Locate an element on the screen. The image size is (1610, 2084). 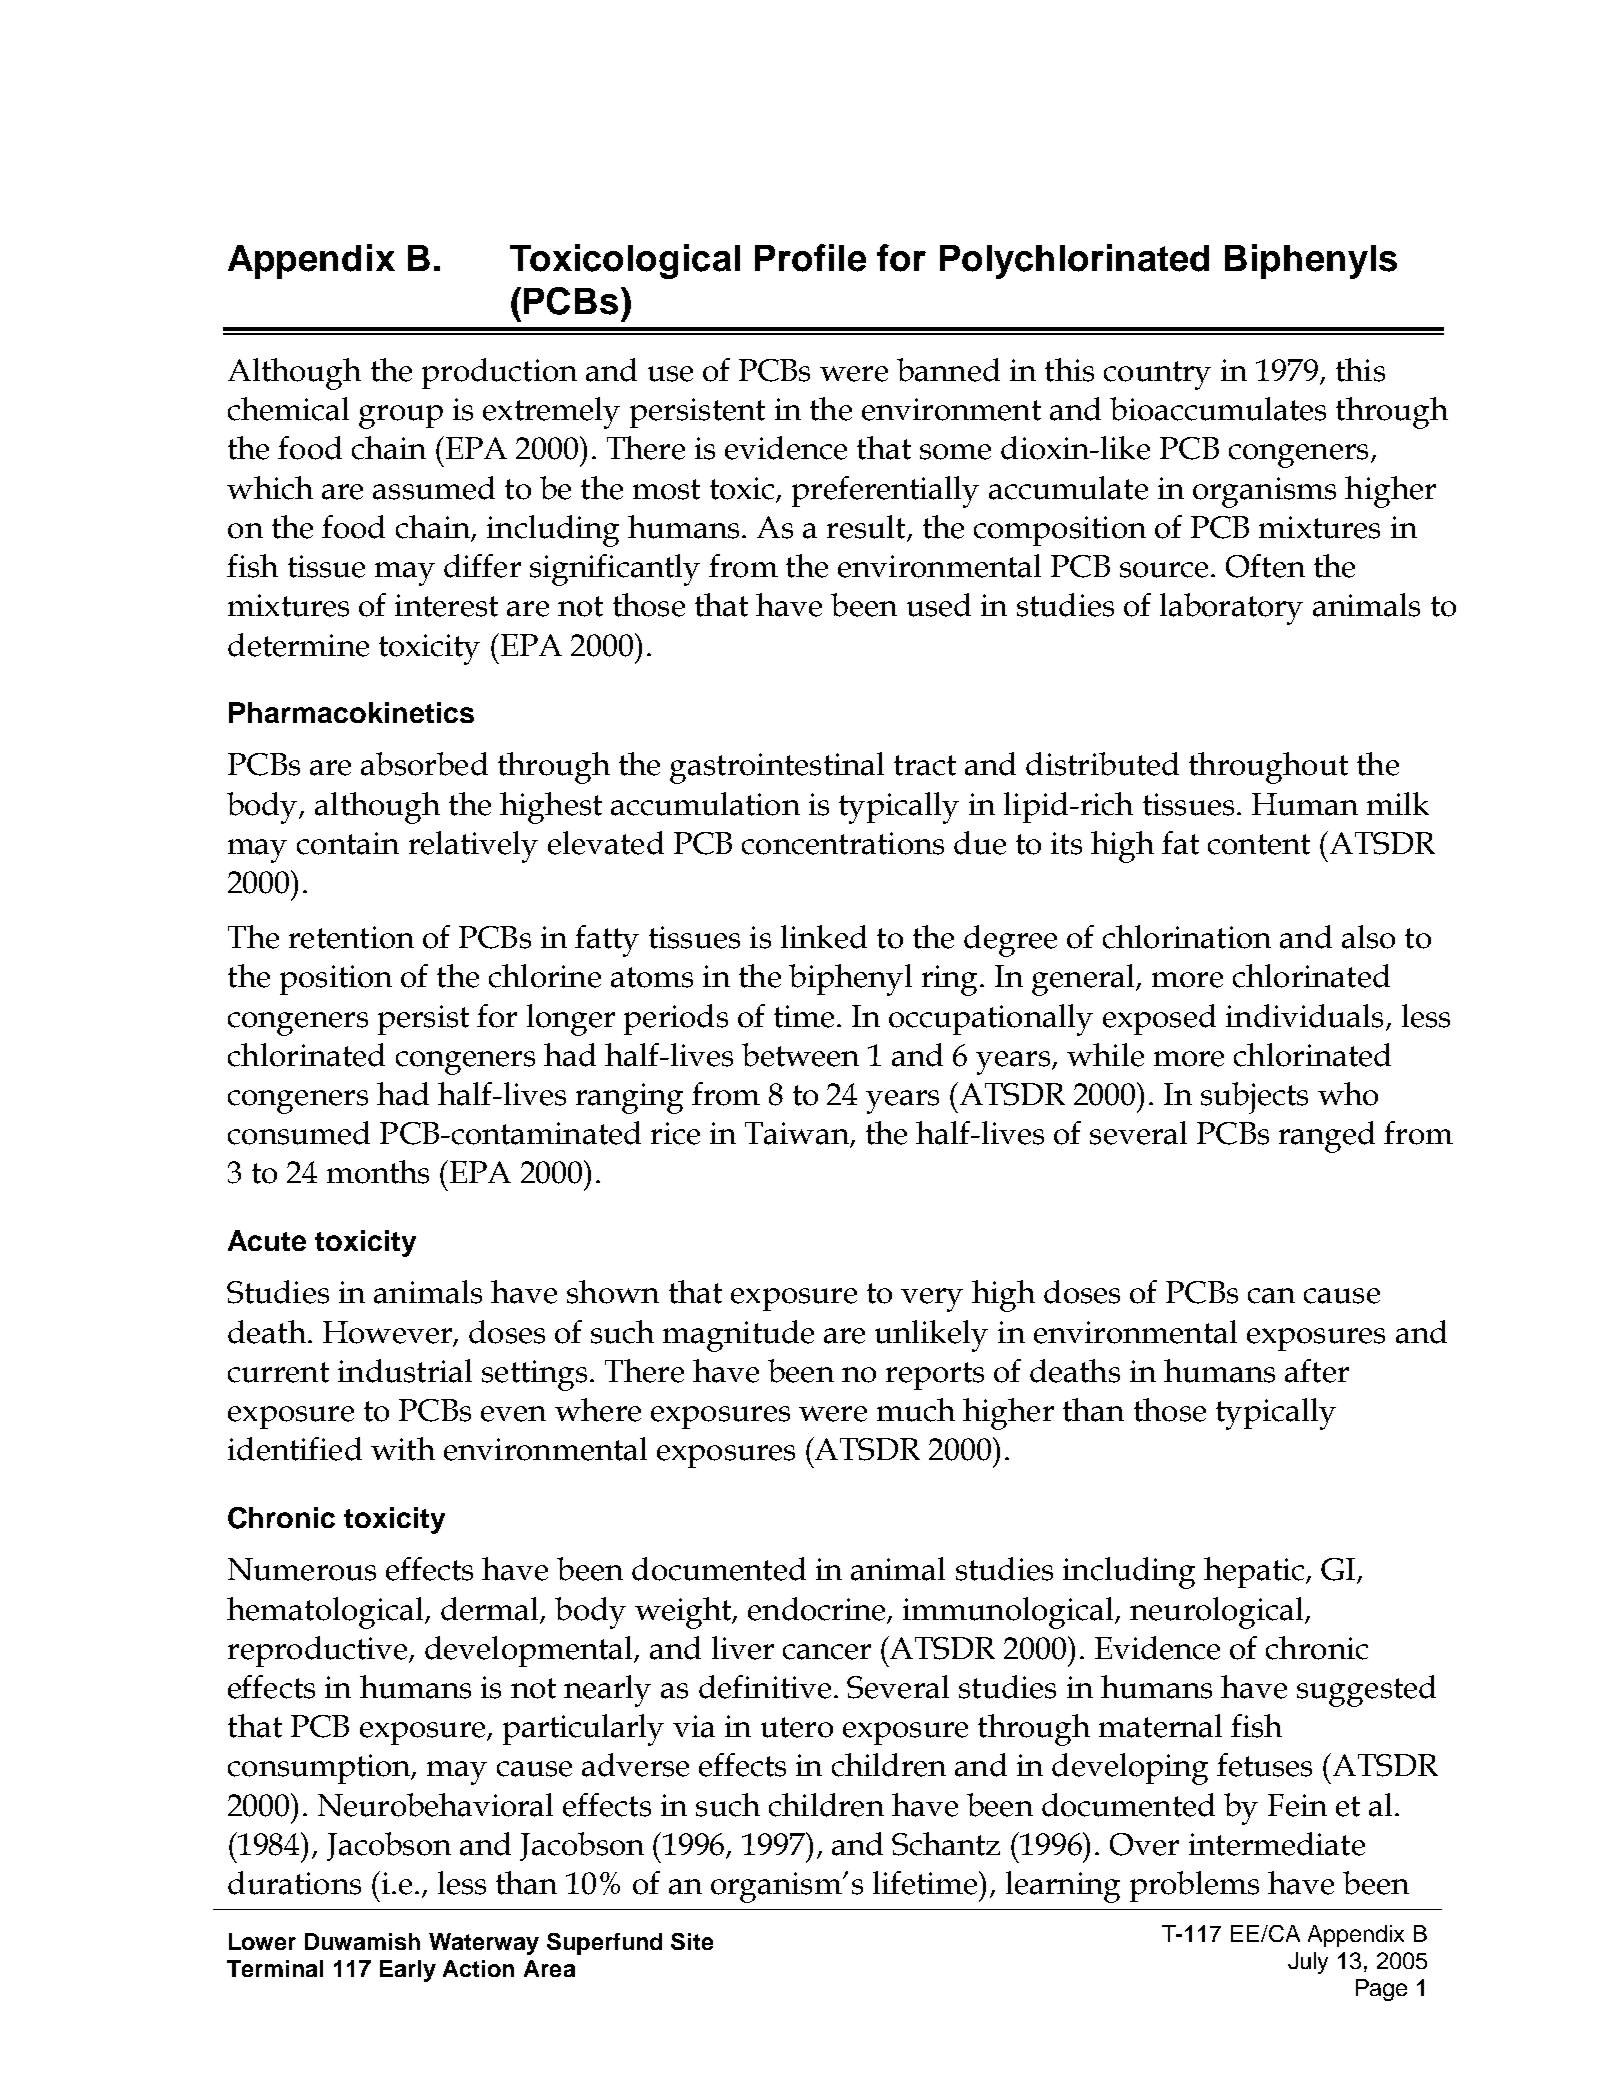
production is located at coordinates (499, 373).
